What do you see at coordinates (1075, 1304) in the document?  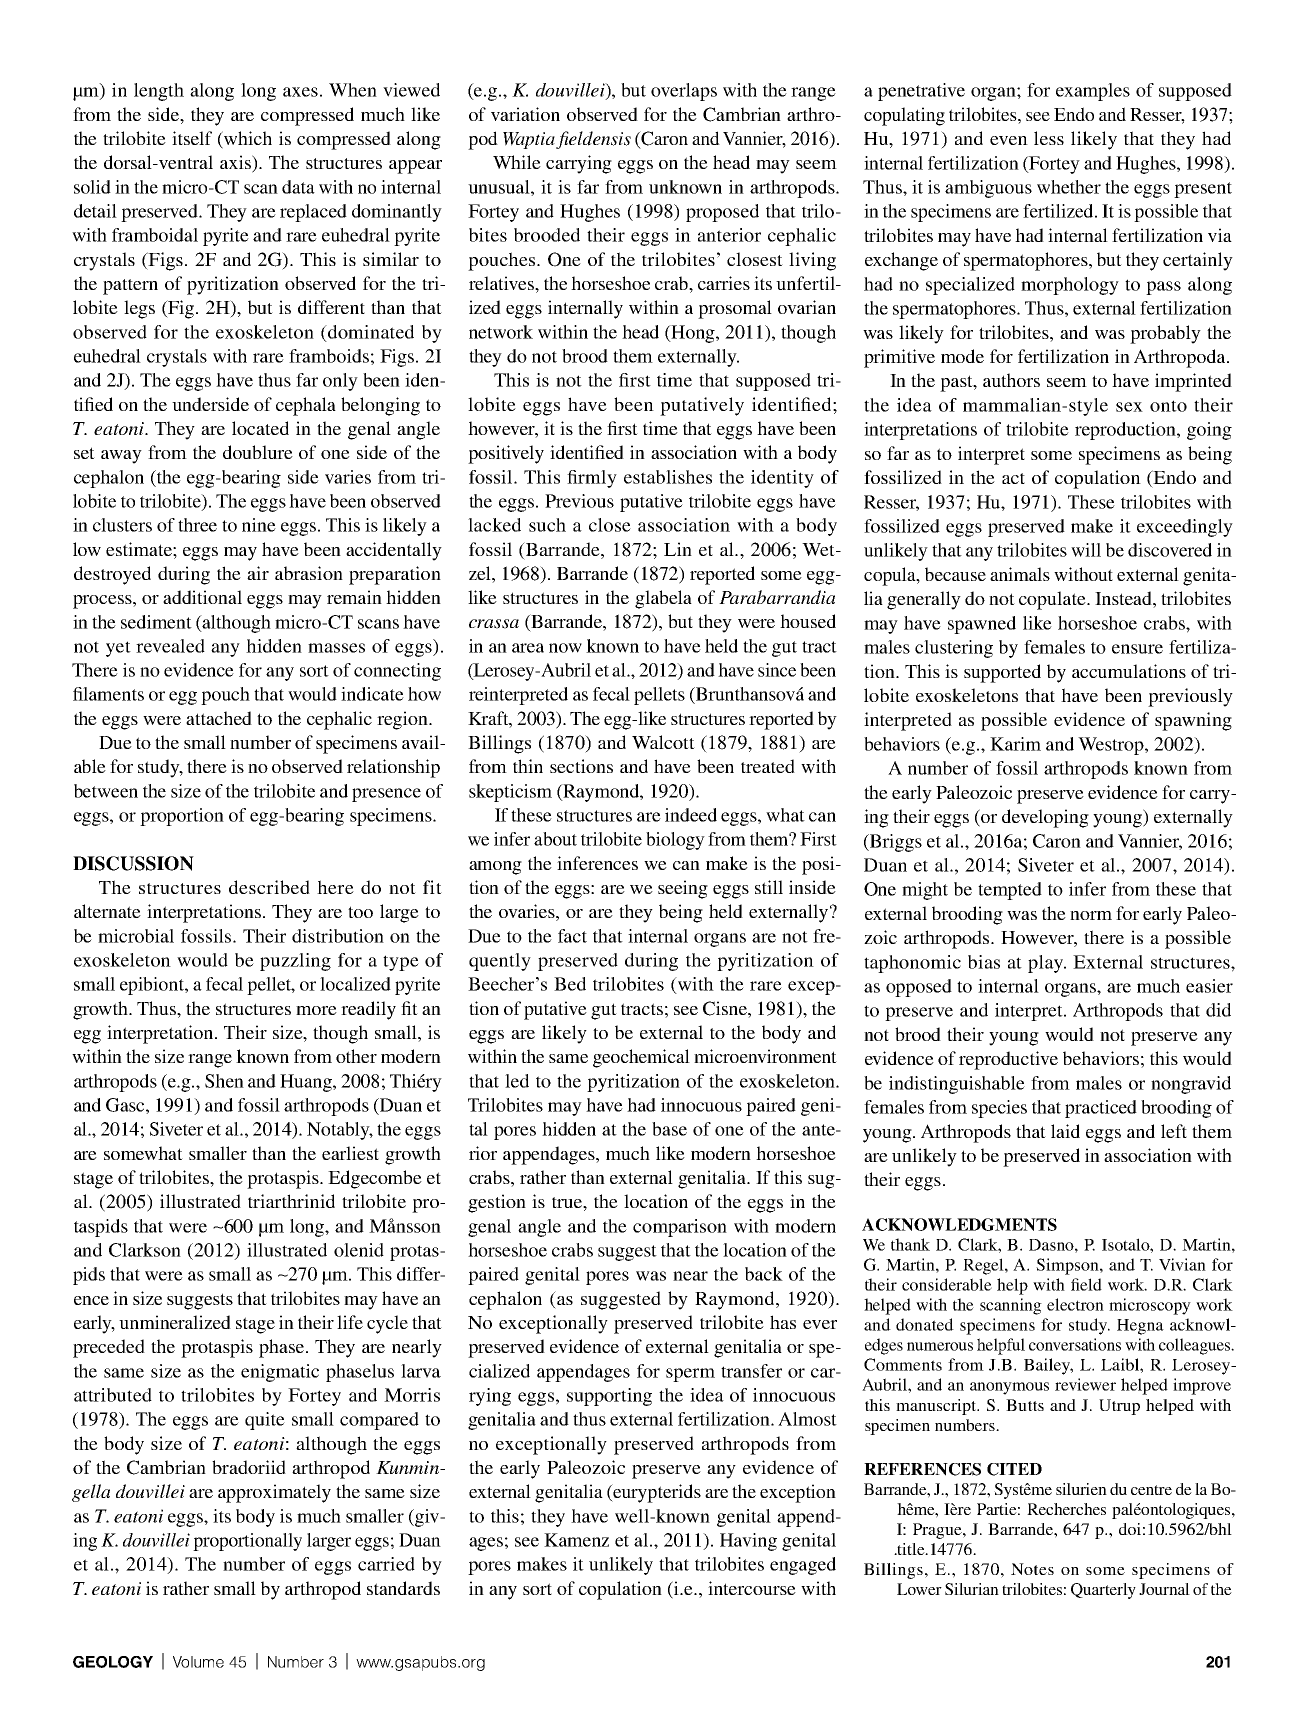 I see `electron` at bounding box center [1075, 1304].
